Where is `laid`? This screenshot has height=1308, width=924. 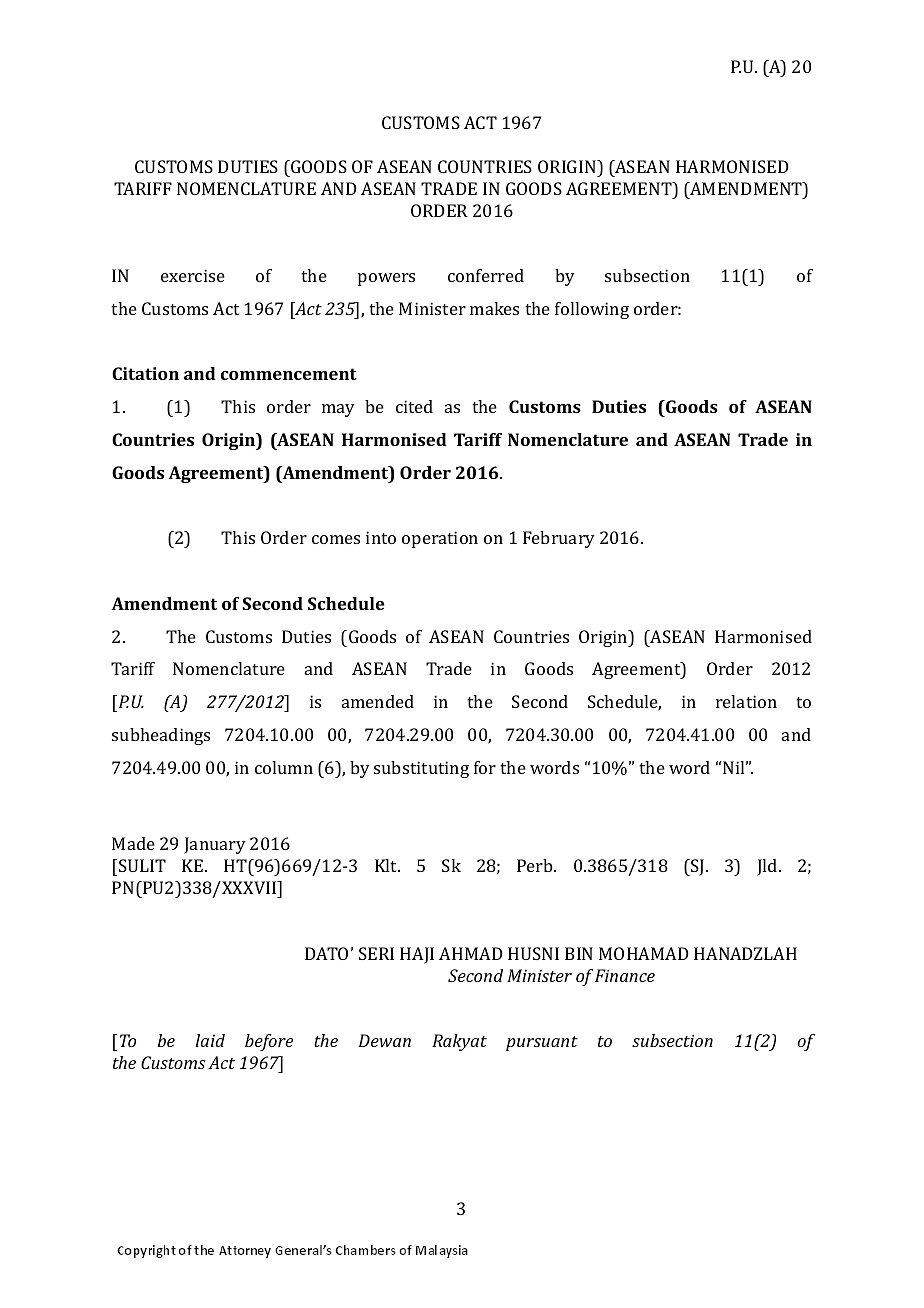
laid is located at coordinates (210, 1040).
